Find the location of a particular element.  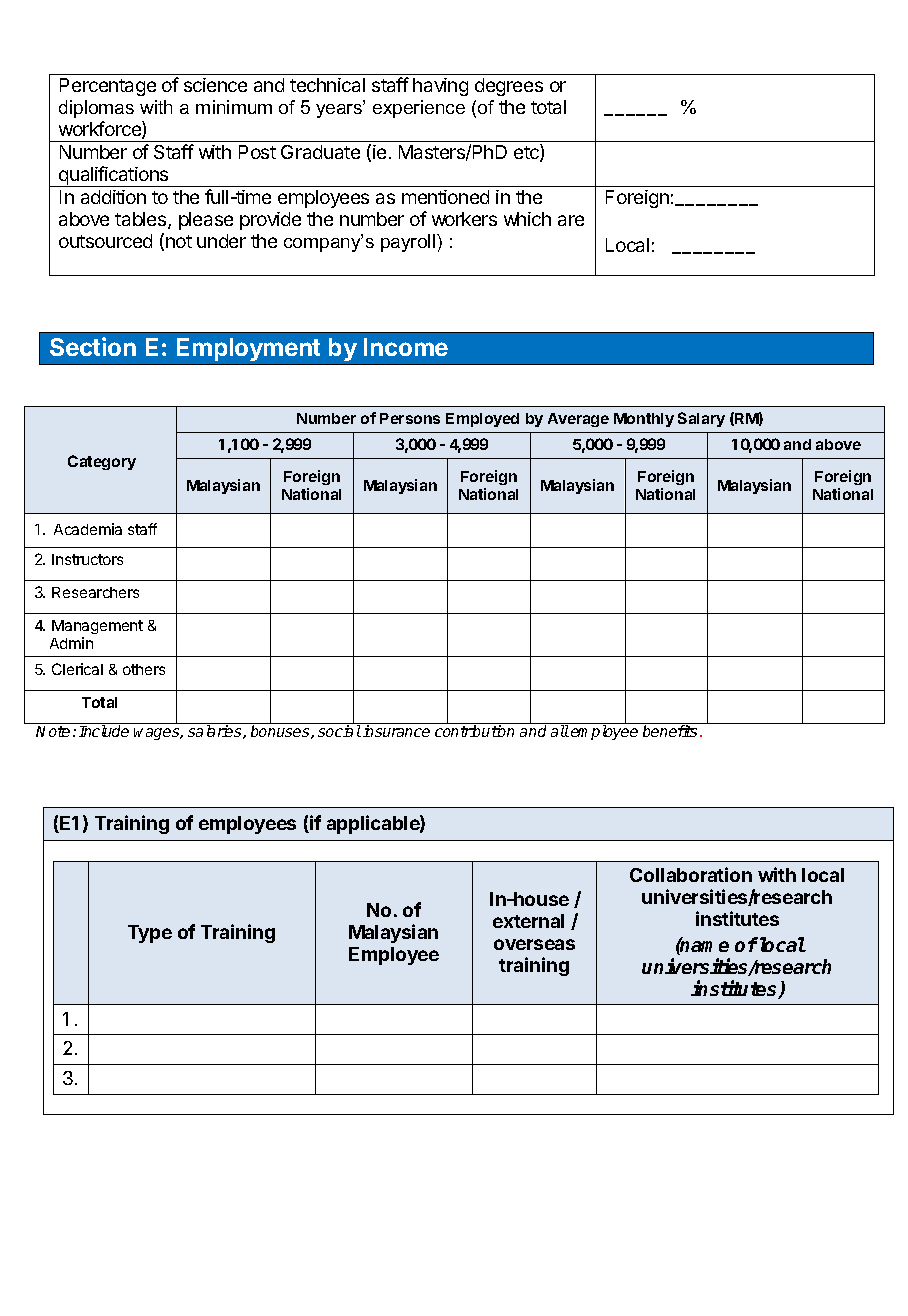

experience is located at coordinates (419, 109).
